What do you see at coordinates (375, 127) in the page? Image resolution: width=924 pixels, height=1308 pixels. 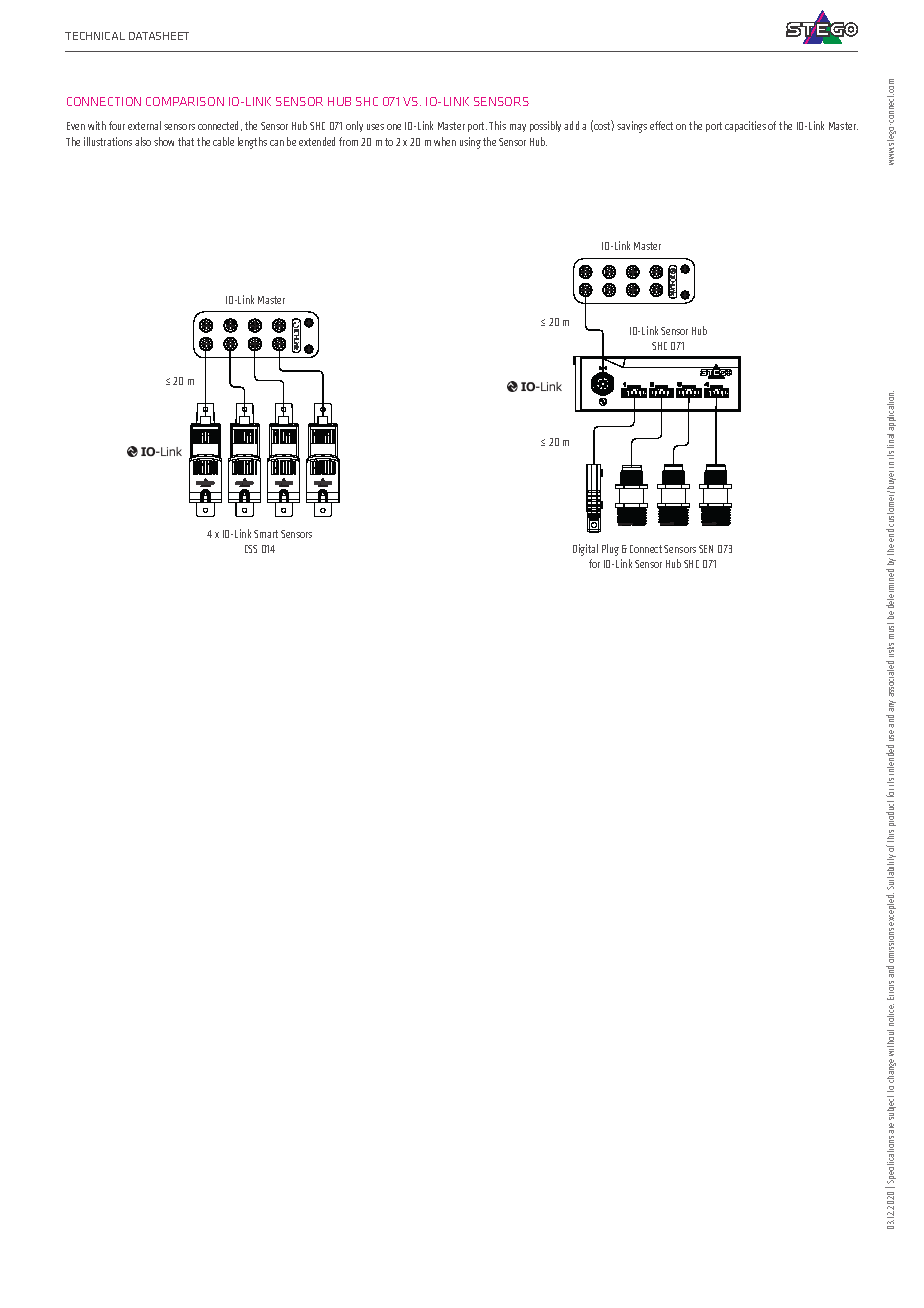 I see `uses` at bounding box center [375, 127].
